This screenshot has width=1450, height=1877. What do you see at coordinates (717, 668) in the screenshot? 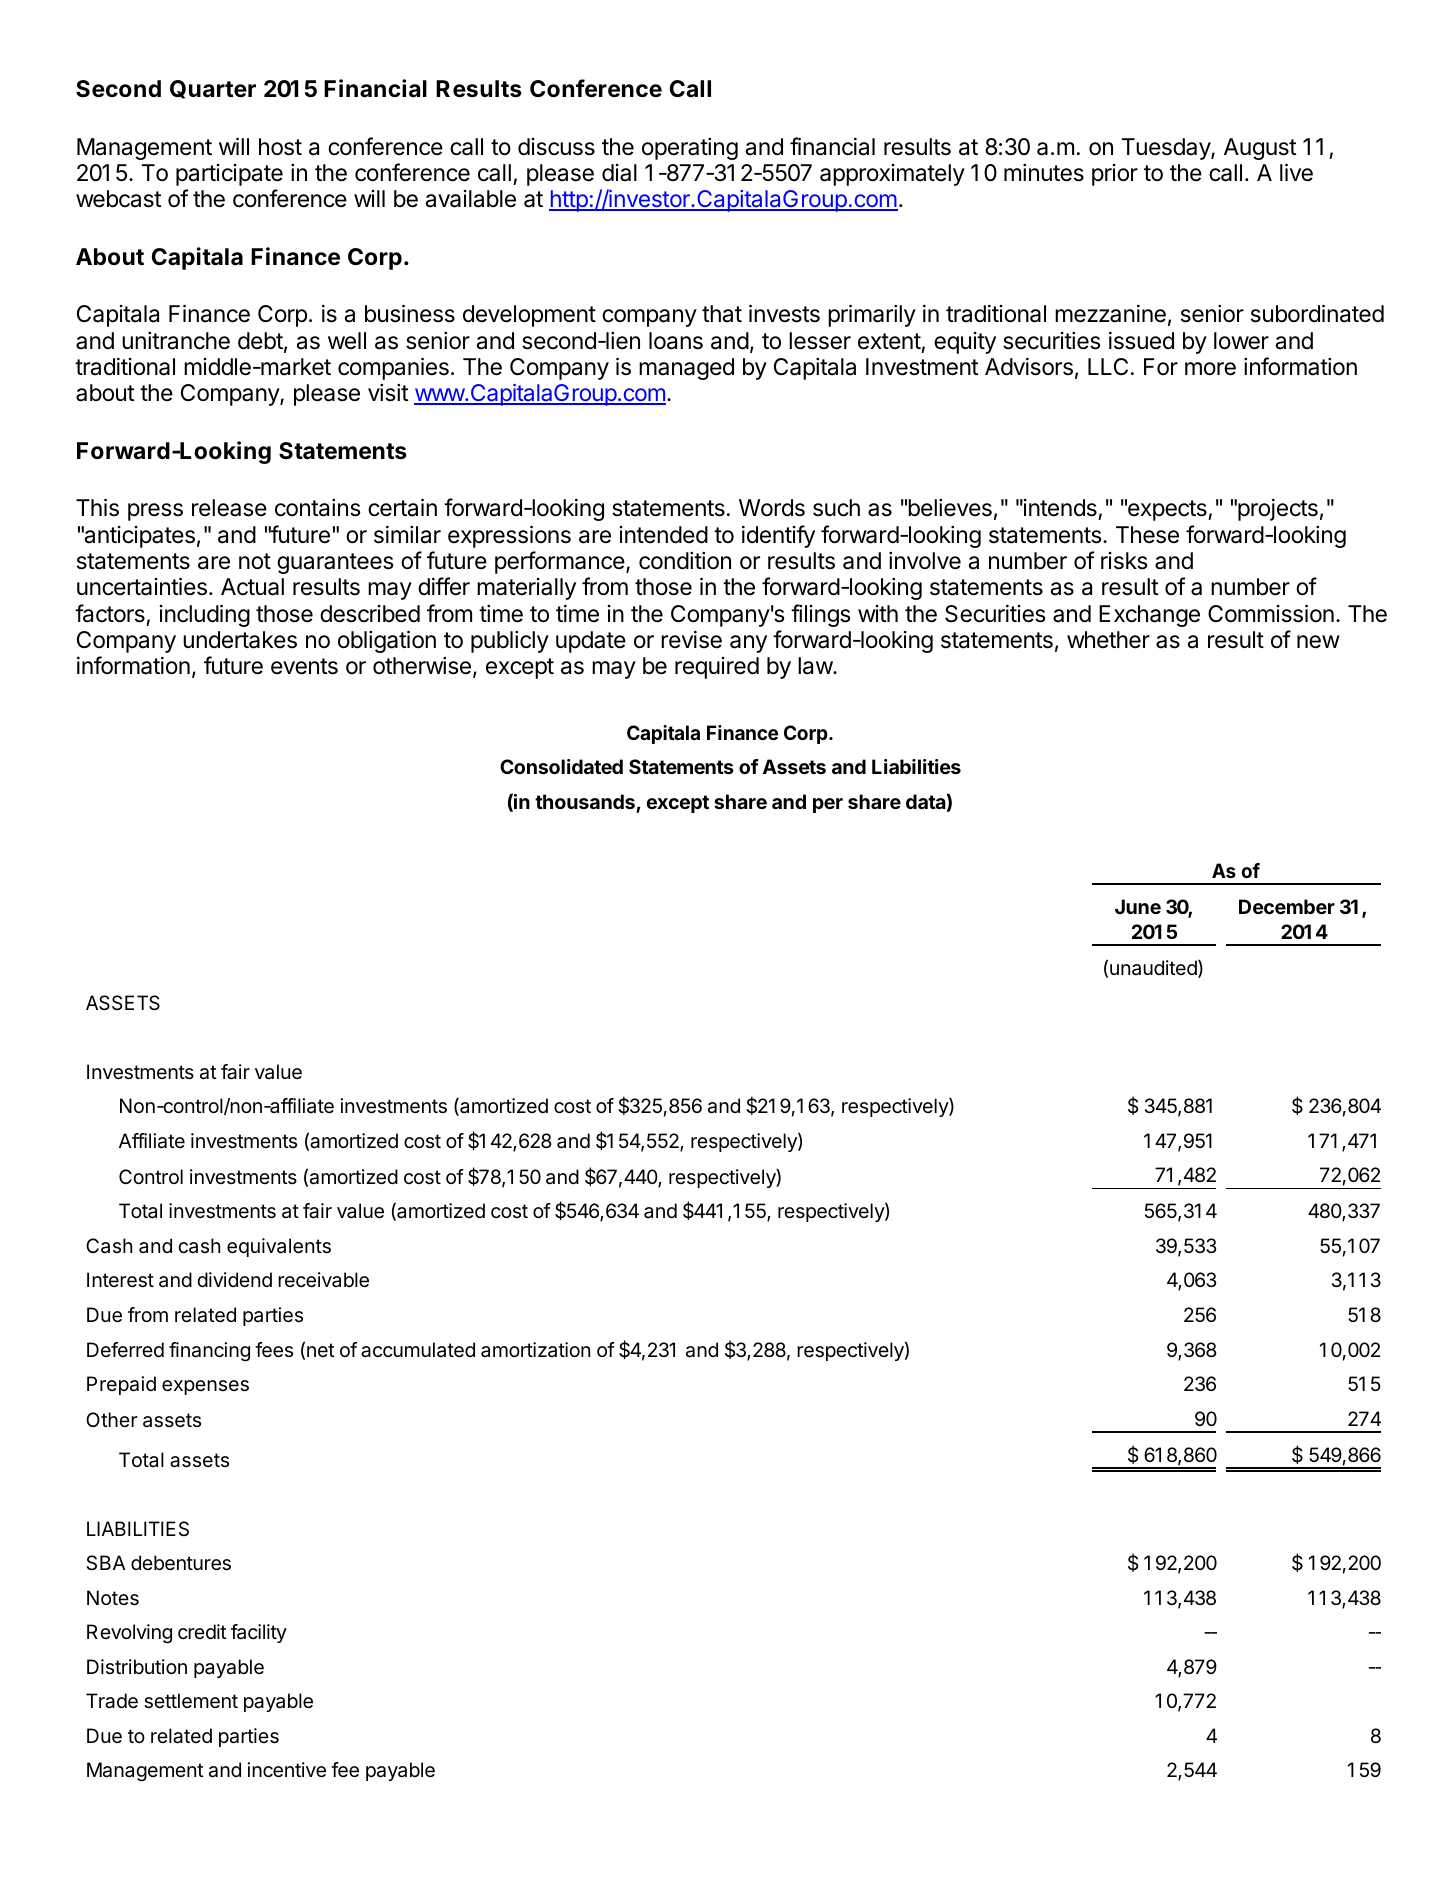
I see `required` at bounding box center [717, 668].
